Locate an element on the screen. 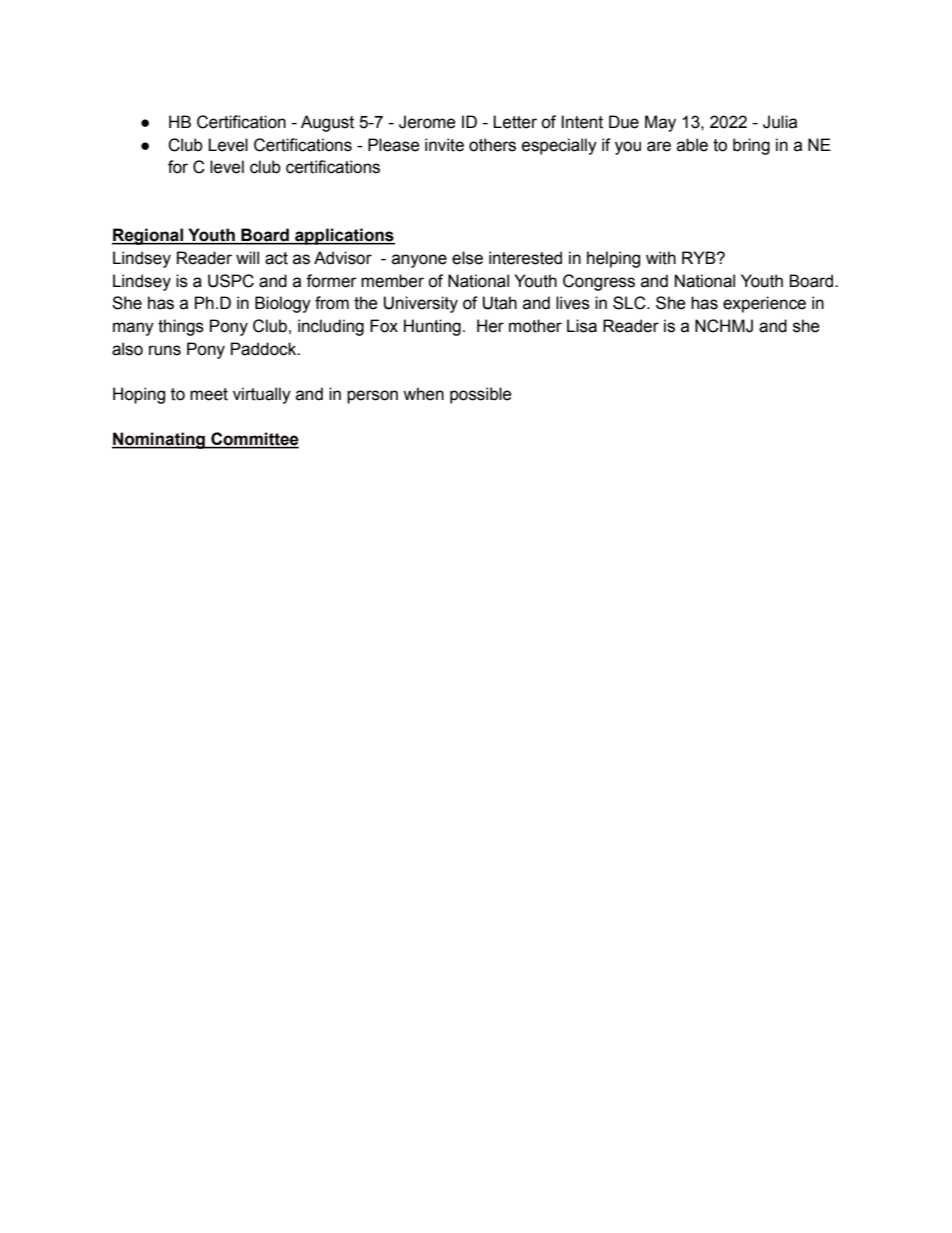 The width and height of the screenshot is (952, 1233). May is located at coordinates (660, 123).
